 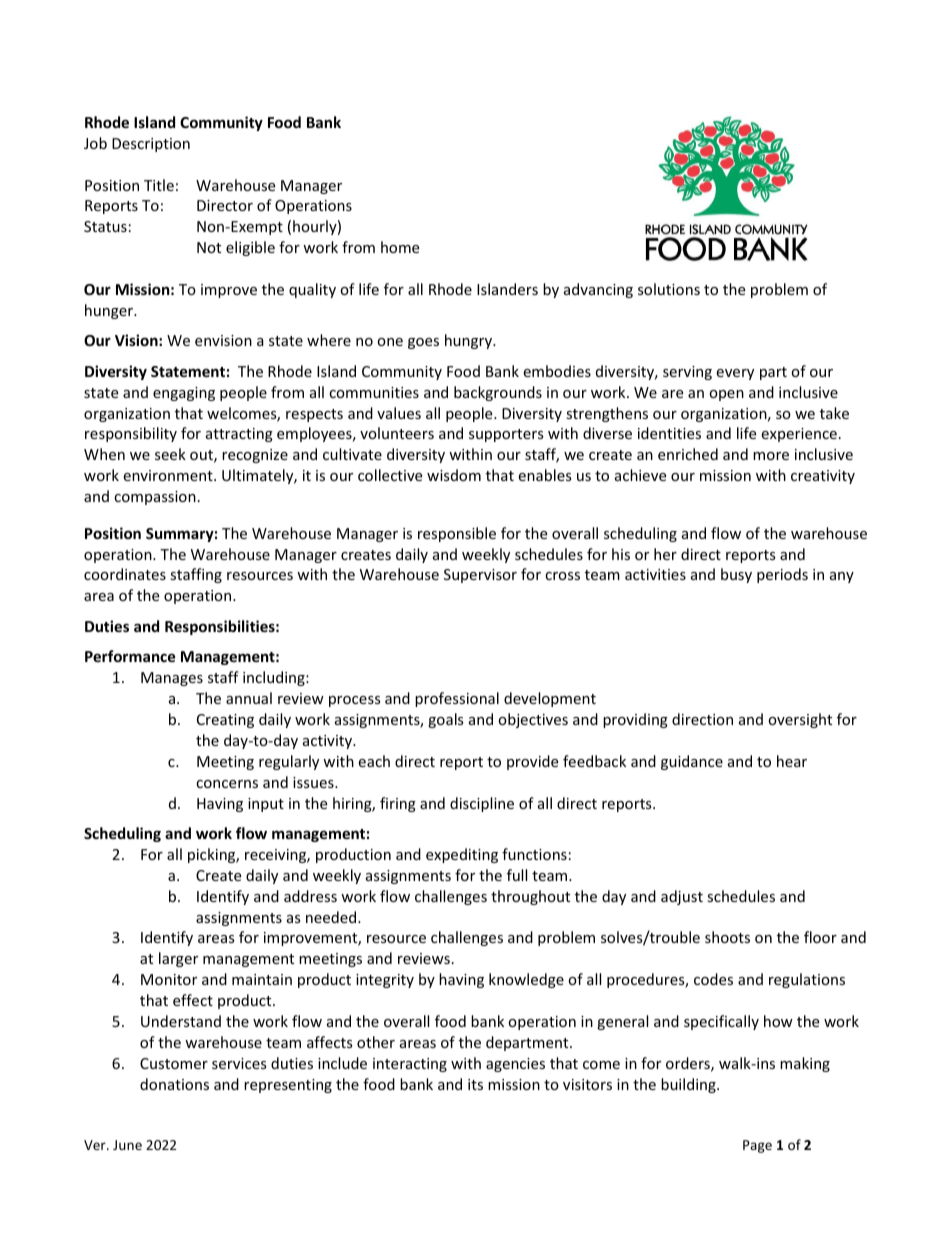 What do you see at coordinates (457, 699) in the screenshot?
I see `professional` at bounding box center [457, 699].
